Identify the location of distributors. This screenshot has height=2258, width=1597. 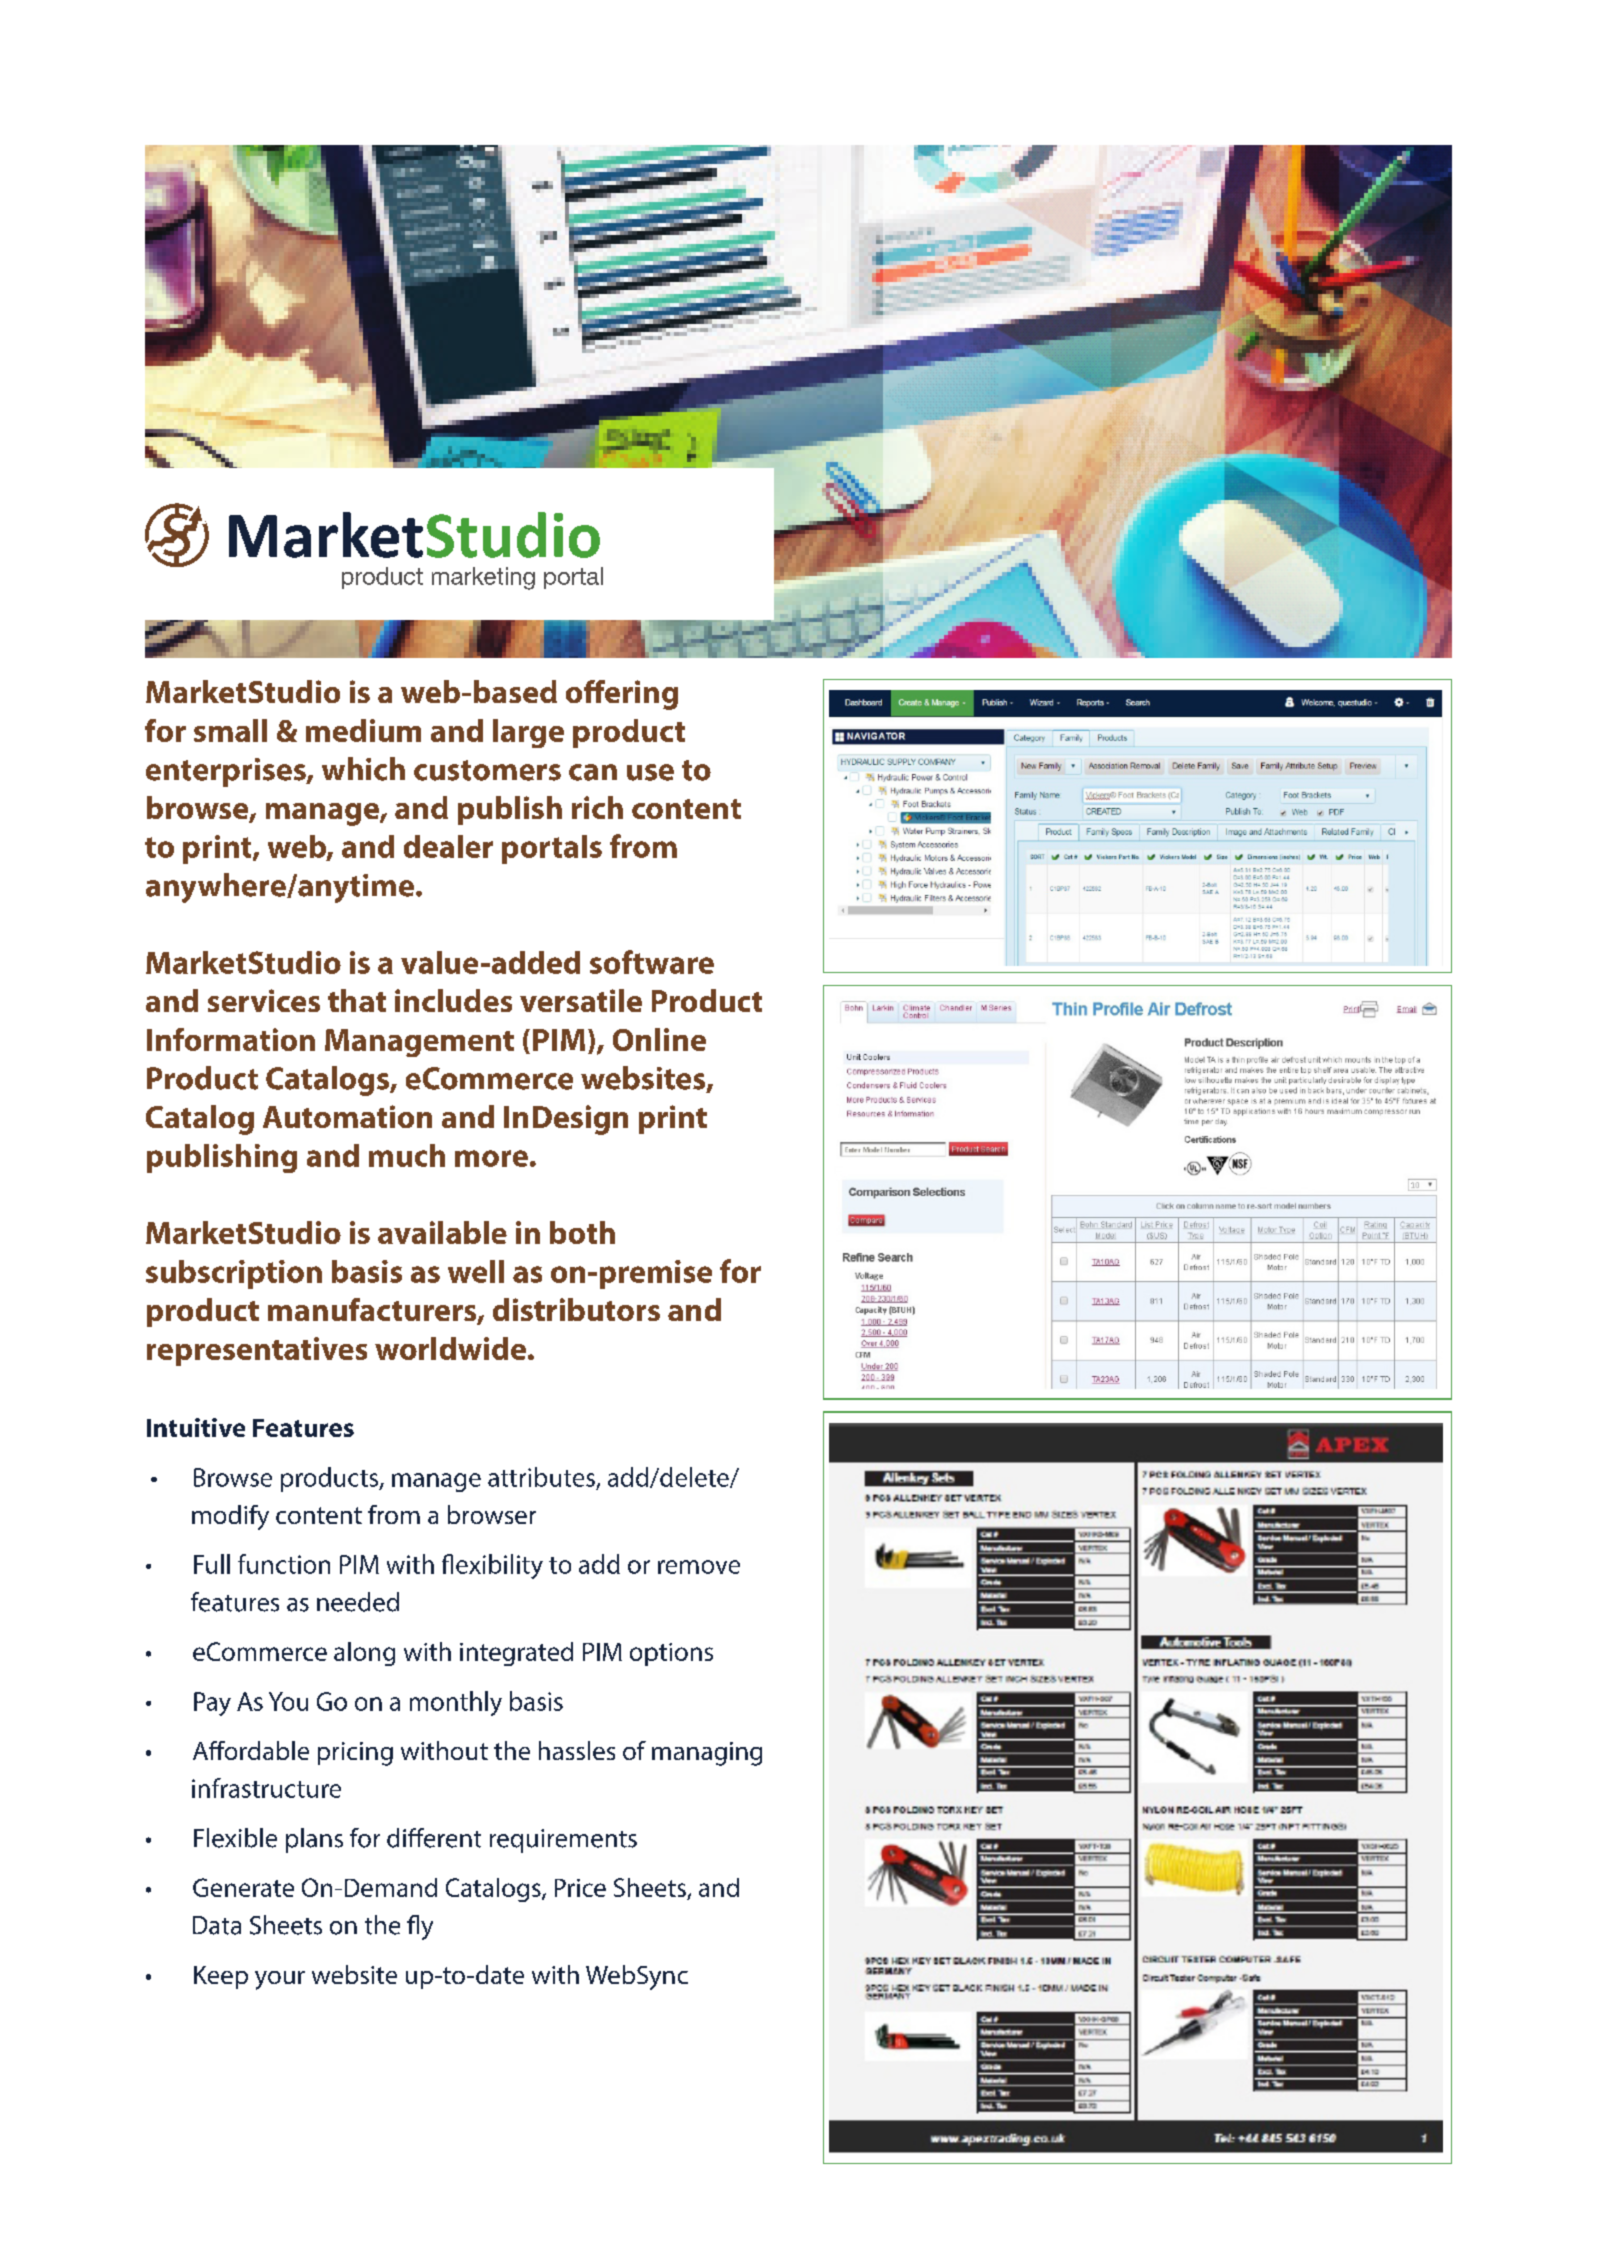
(576, 1309).
